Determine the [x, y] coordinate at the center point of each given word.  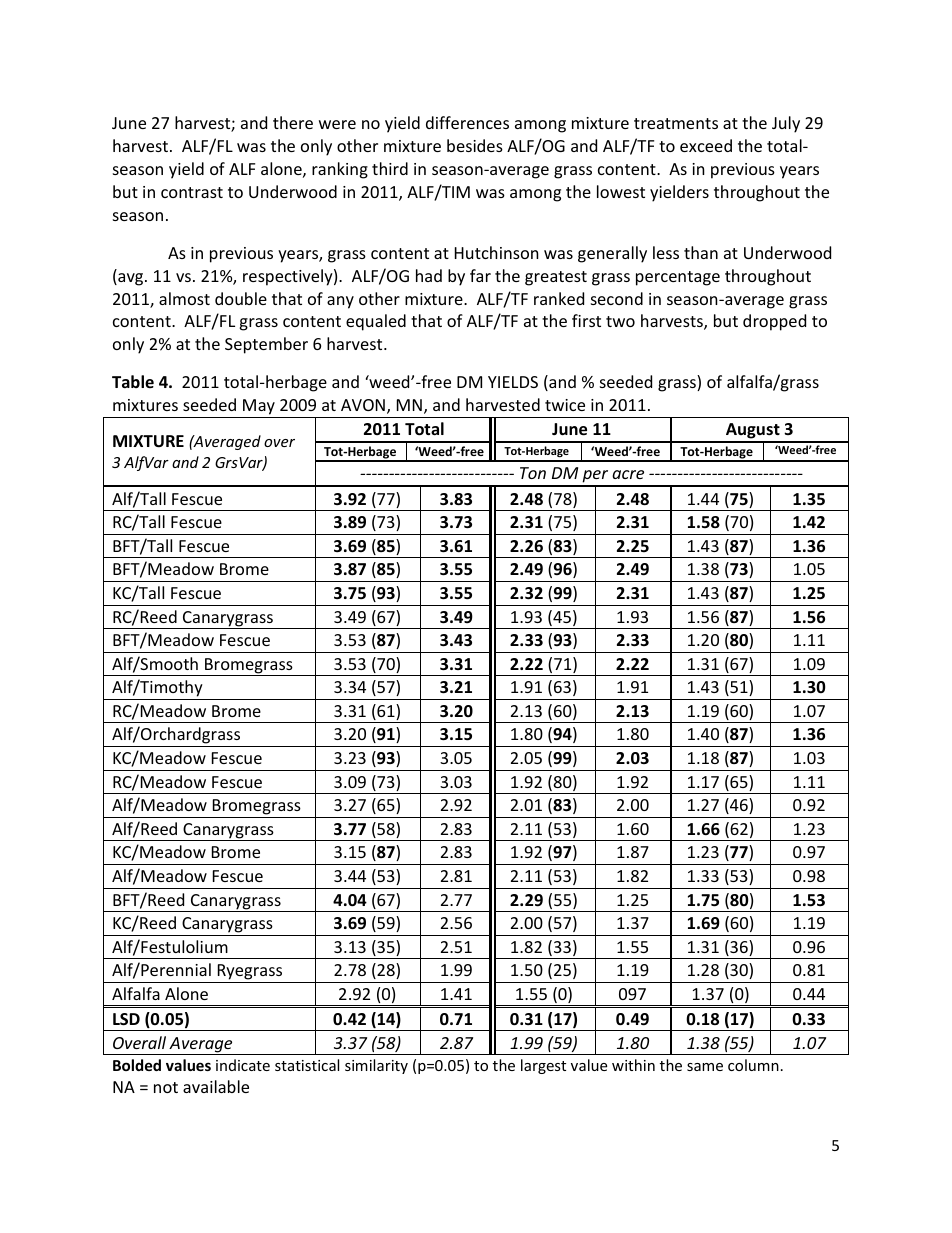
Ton [533, 473]
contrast [192, 192]
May [259, 408]
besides [475, 145]
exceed [706, 145]
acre [628, 474]
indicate [243, 1065]
